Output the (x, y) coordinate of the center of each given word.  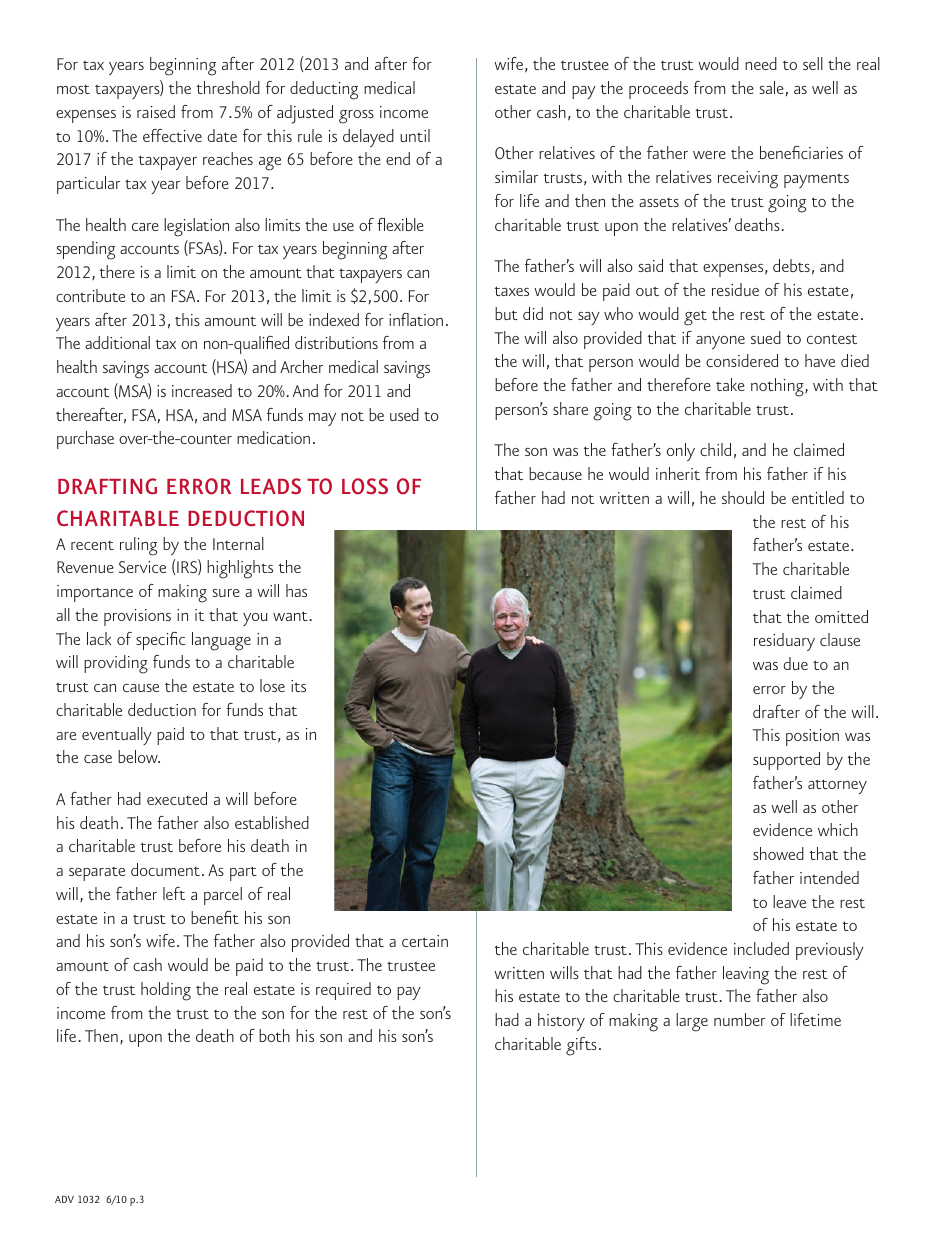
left (174, 893)
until (415, 135)
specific (161, 640)
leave (789, 901)
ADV (64, 1199)
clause (840, 639)
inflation (416, 319)
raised (156, 111)
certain (425, 941)
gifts (581, 1046)
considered (742, 360)
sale (772, 88)
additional (117, 342)
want (291, 616)
